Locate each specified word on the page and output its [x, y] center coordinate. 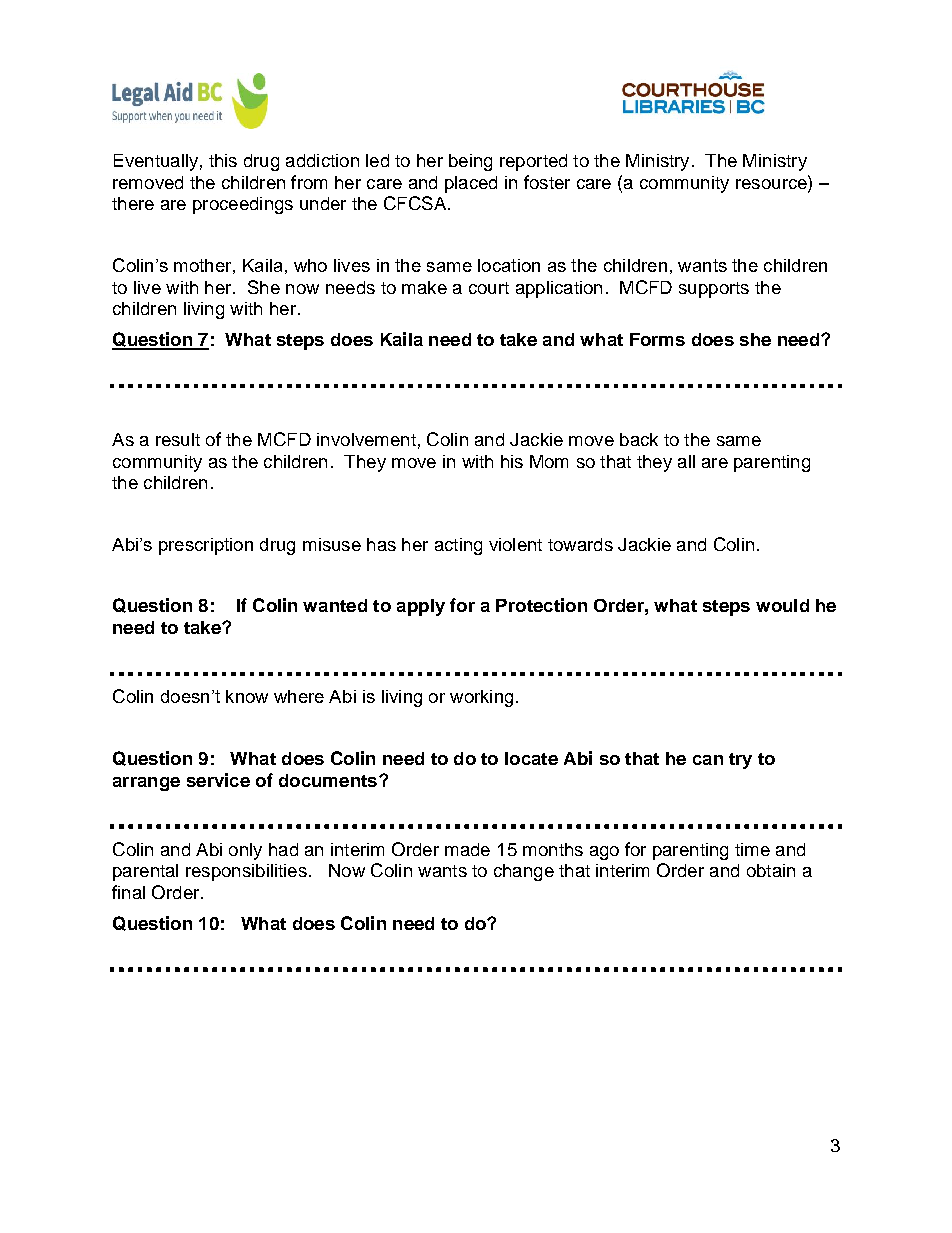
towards [580, 544]
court [489, 288]
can [708, 760]
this [223, 160]
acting [458, 546]
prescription [206, 546]
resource [772, 184]
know [247, 696]
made [467, 849]
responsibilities [246, 872]
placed [471, 184]
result [178, 439]
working [481, 698]
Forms [657, 339]
